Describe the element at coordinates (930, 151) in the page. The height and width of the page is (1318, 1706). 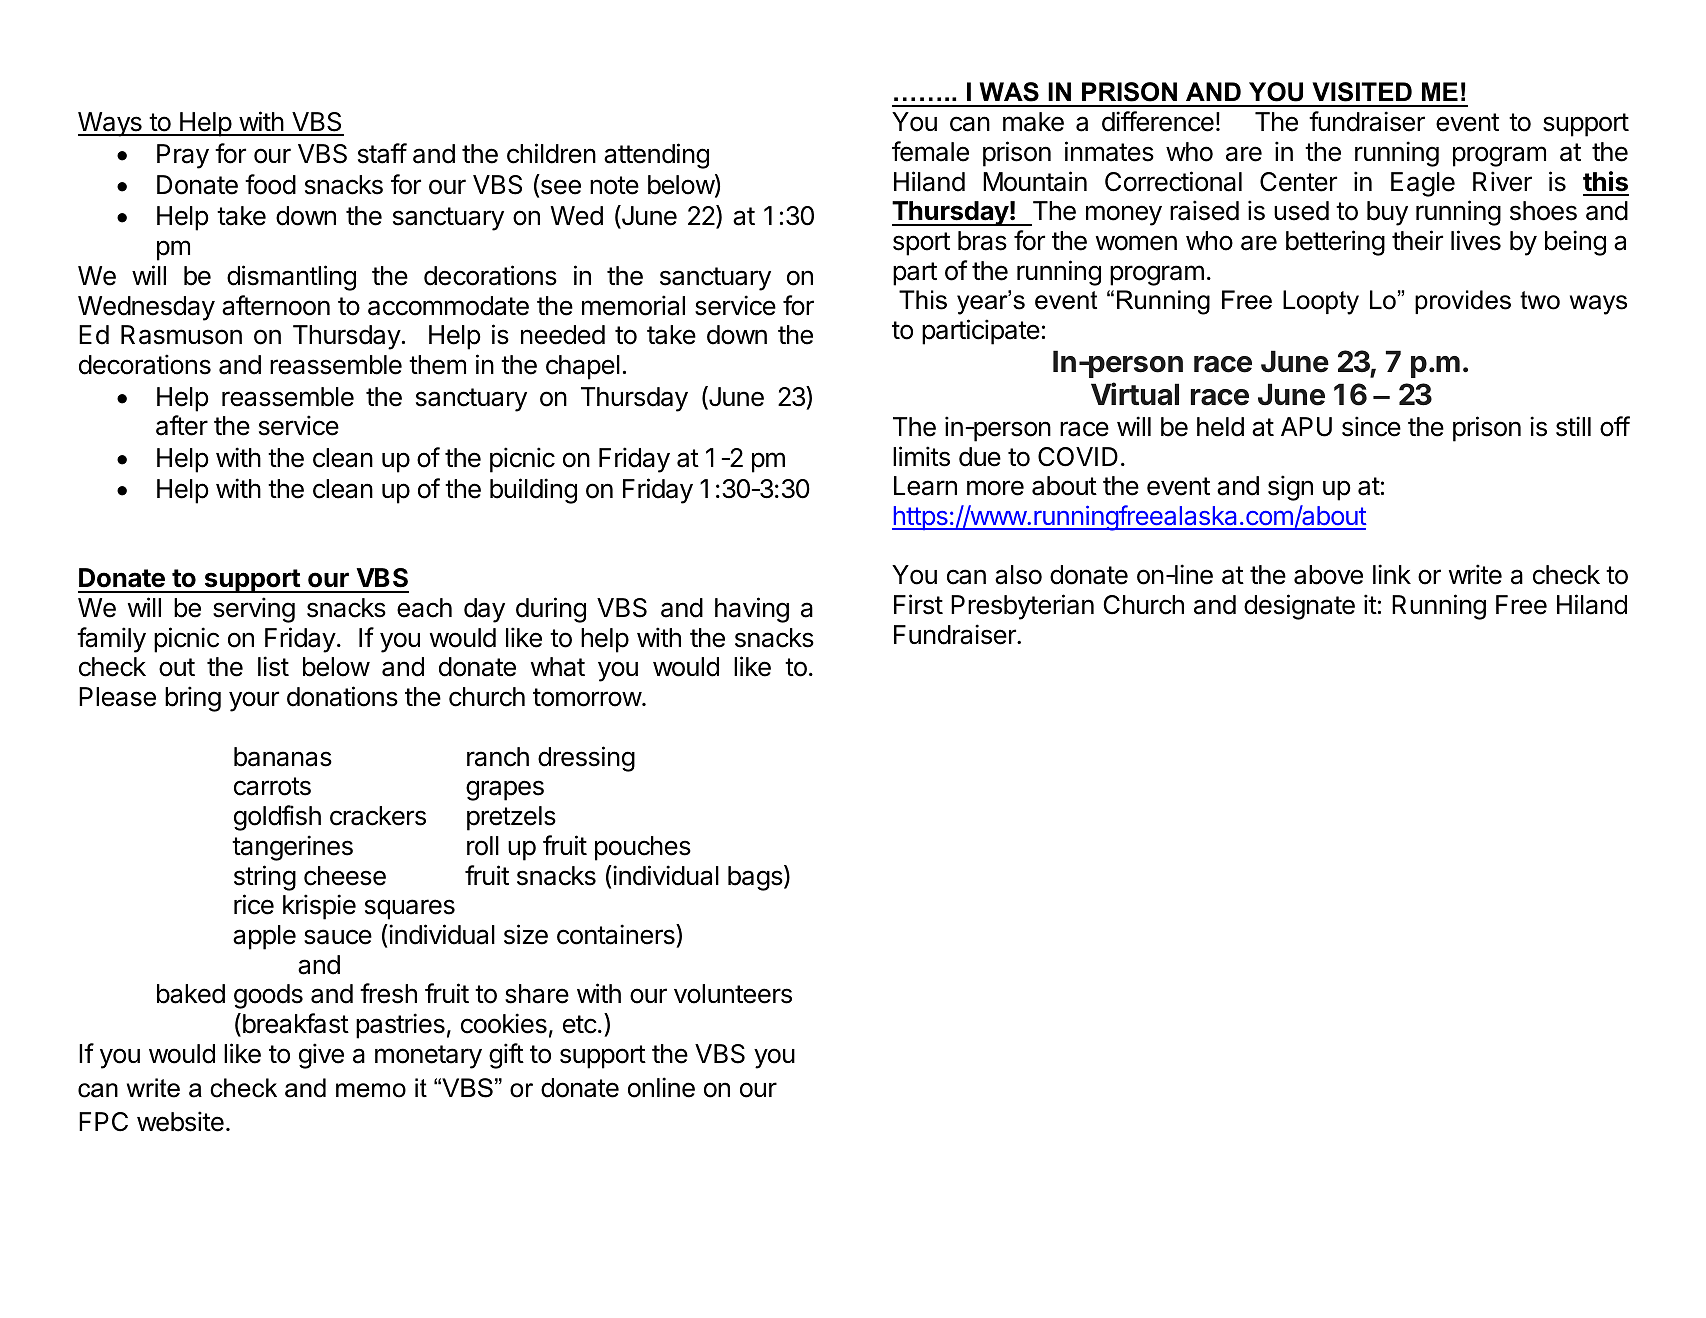
I see `female` at that location.
